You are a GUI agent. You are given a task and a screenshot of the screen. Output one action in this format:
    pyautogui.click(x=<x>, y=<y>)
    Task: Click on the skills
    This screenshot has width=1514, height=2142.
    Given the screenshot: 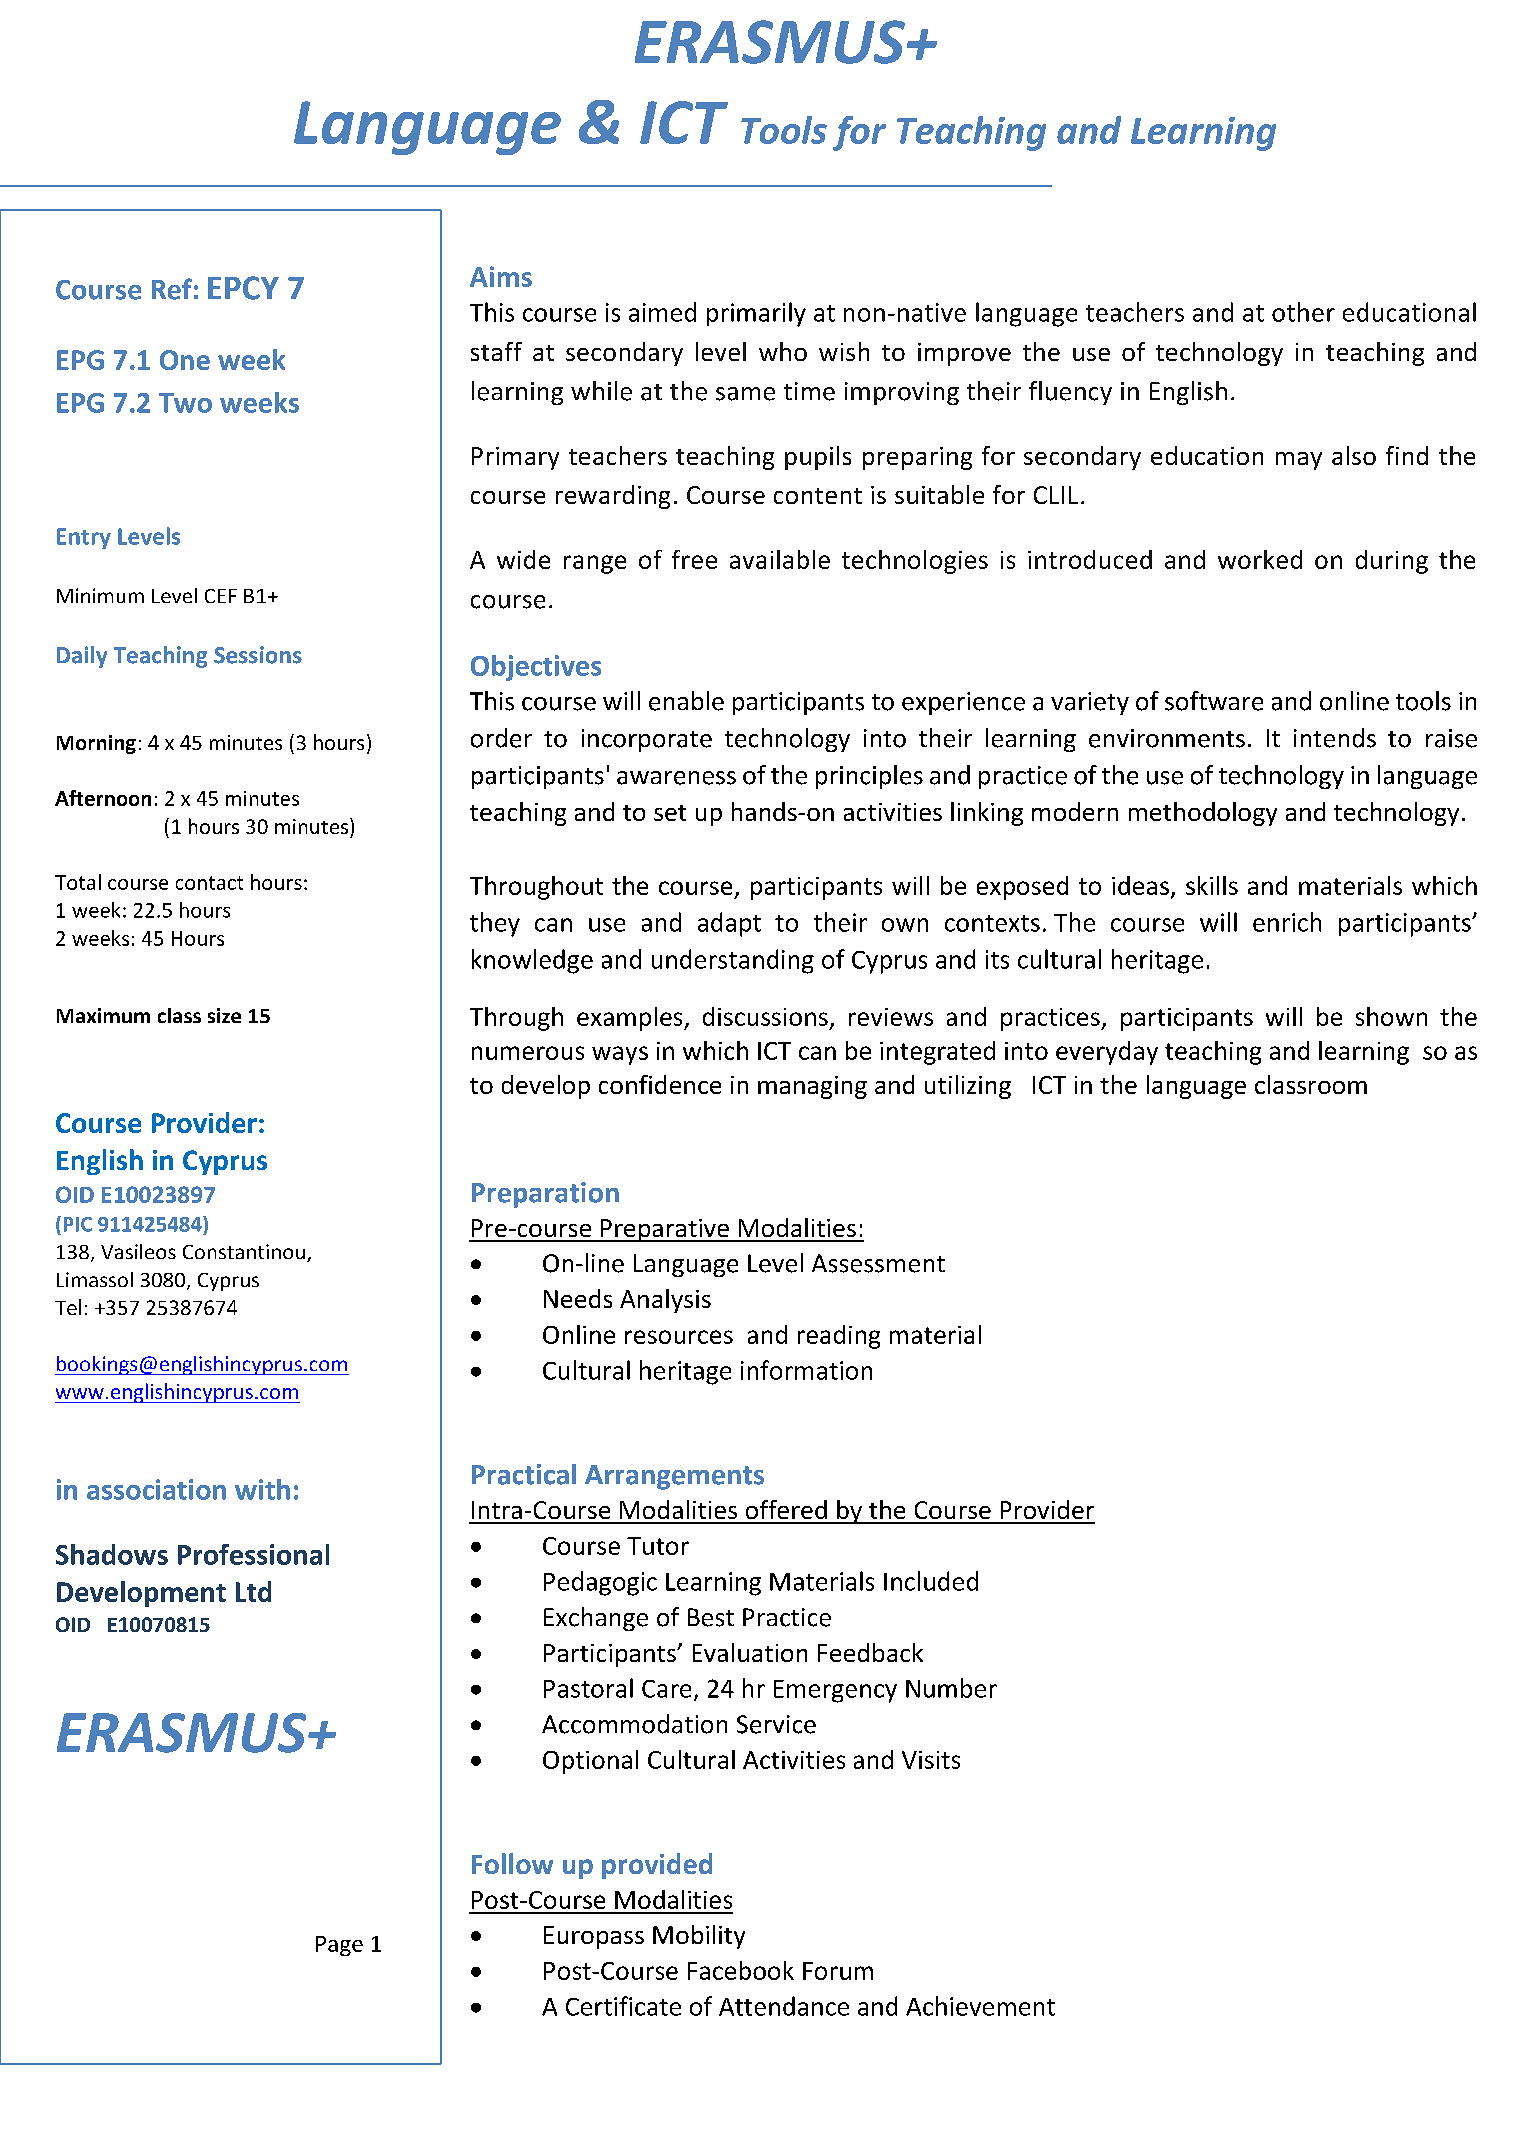 What is the action you would take?
    pyautogui.click(x=1212, y=885)
